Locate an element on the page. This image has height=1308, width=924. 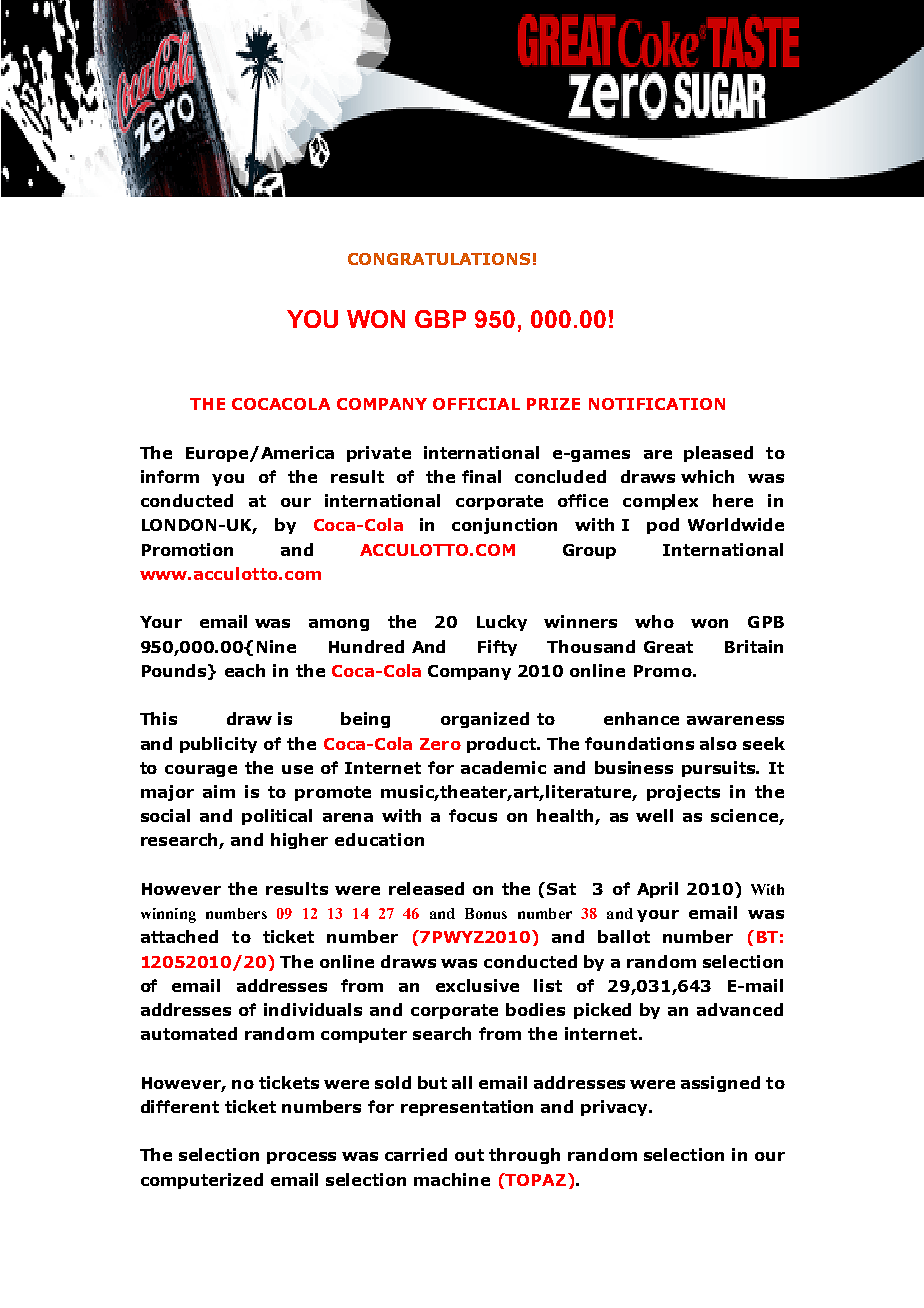
publicity is located at coordinates (218, 745).
